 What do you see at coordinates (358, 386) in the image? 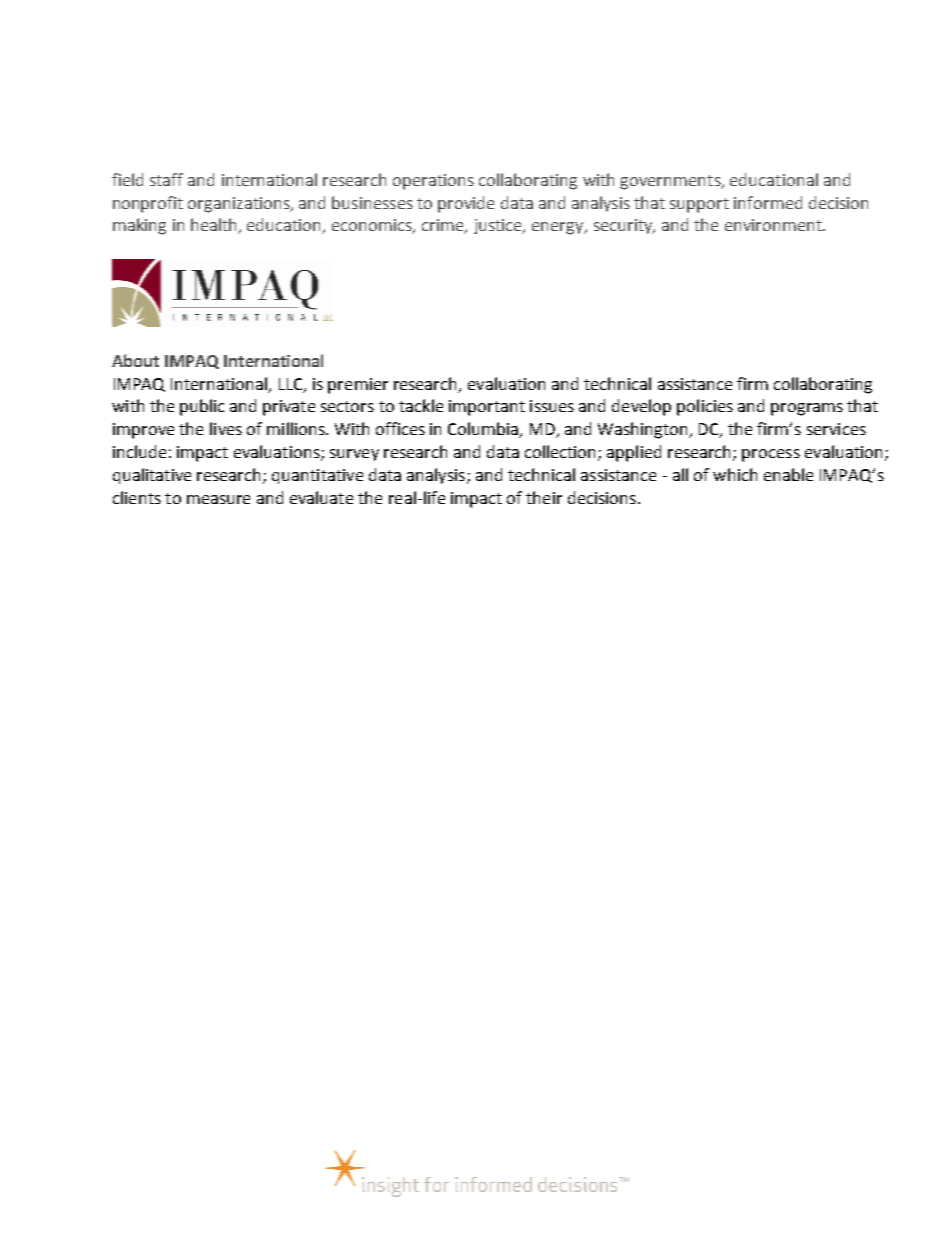
I see `premier` at bounding box center [358, 386].
